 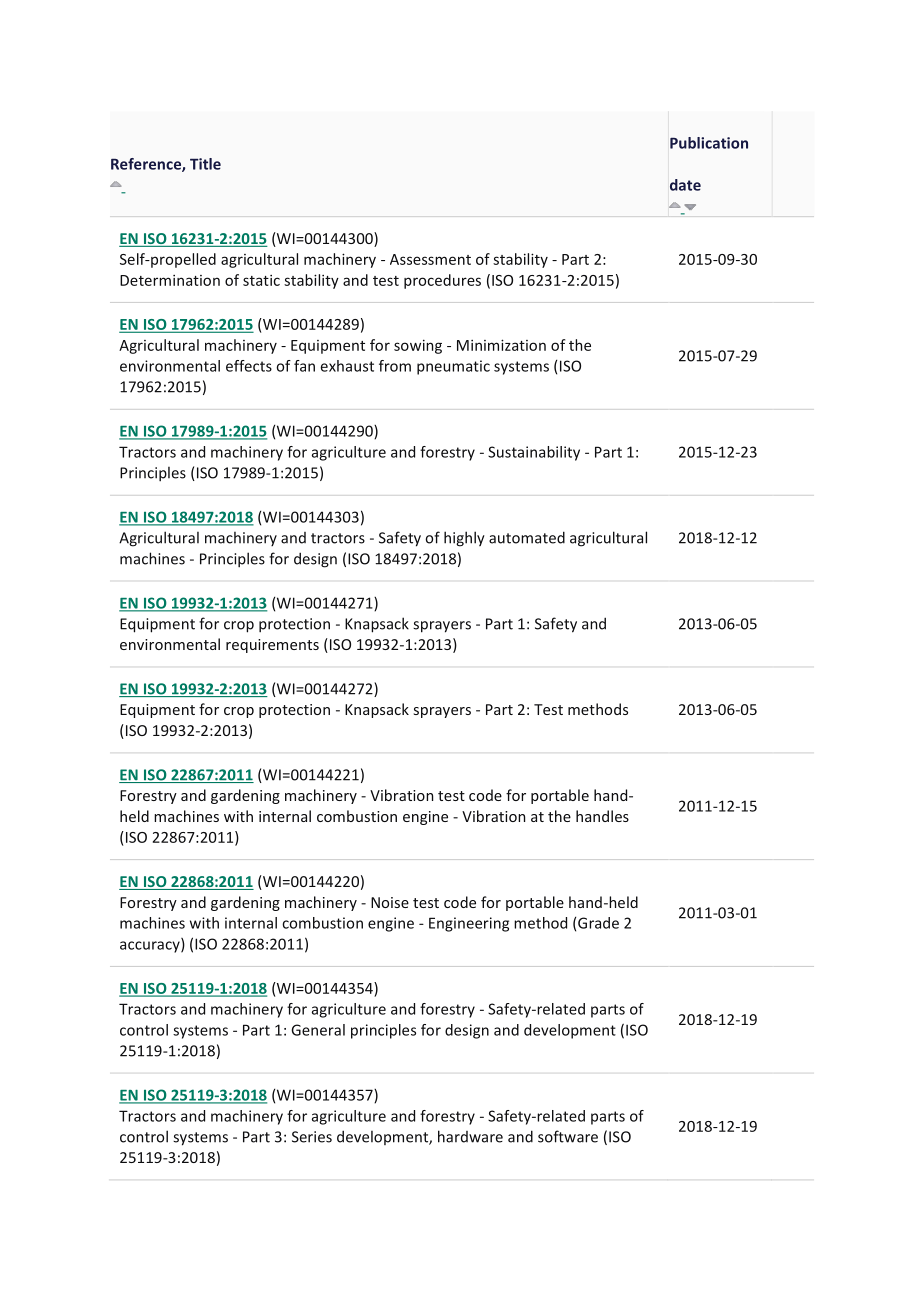 I want to click on Grade, so click(x=598, y=923).
